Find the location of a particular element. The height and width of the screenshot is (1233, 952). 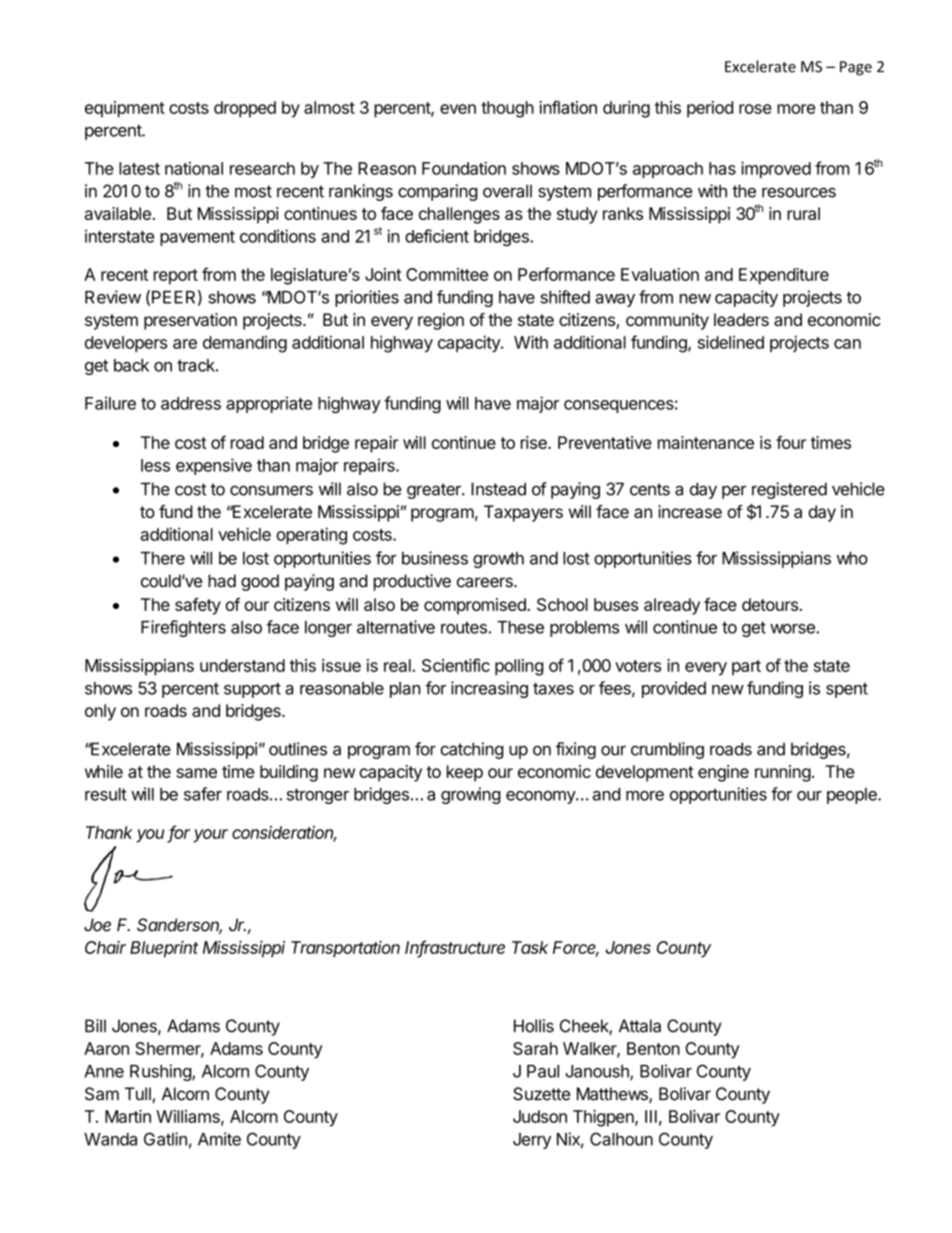

III is located at coordinates (651, 1116).
